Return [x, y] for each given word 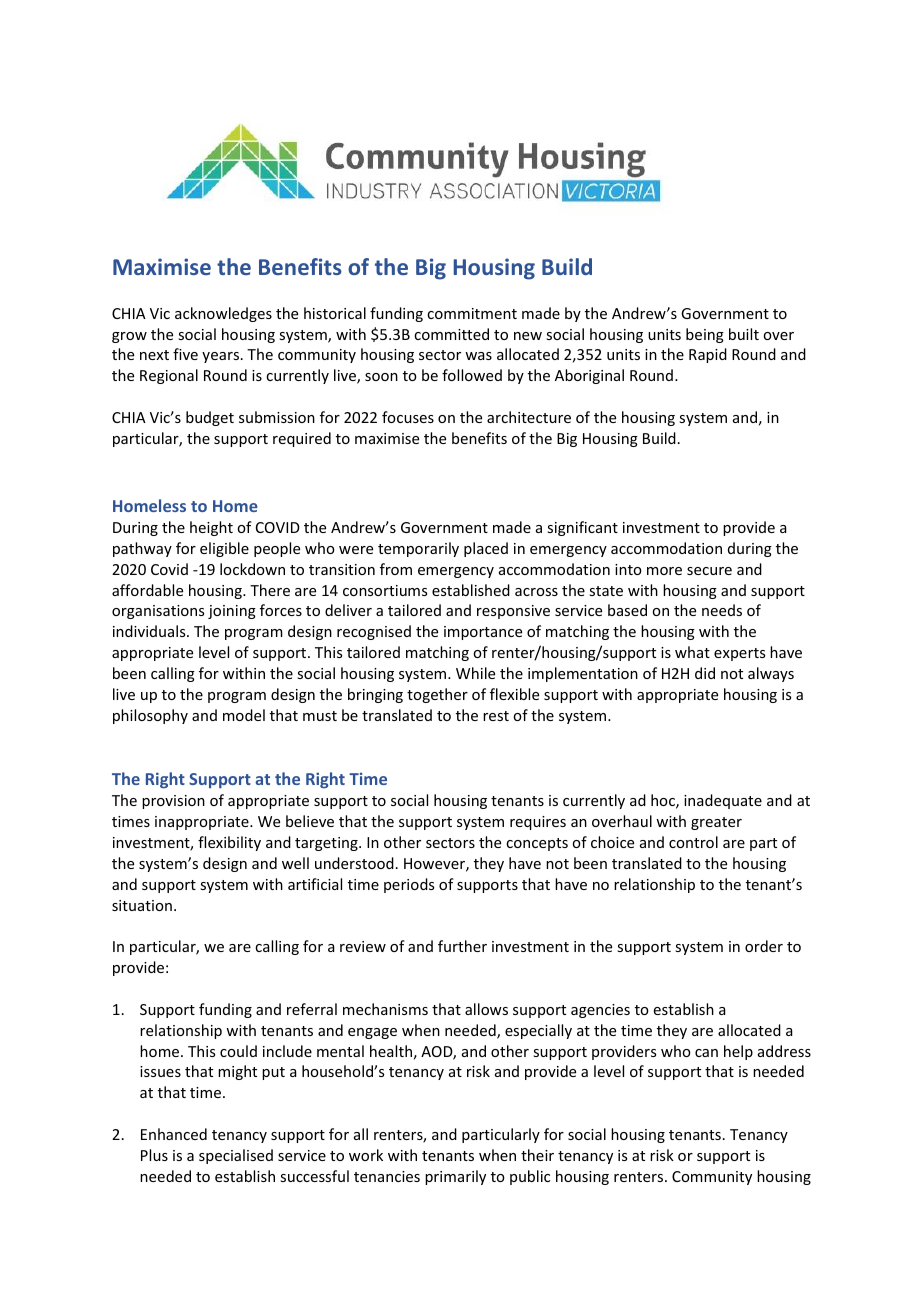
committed [451, 334]
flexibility [229, 843]
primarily [455, 1177]
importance [483, 633]
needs [722, 610]
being [705, 335]
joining [232, 612]
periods [409, 885]
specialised [236, 1156]
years [220, 357]
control [693, 842]
